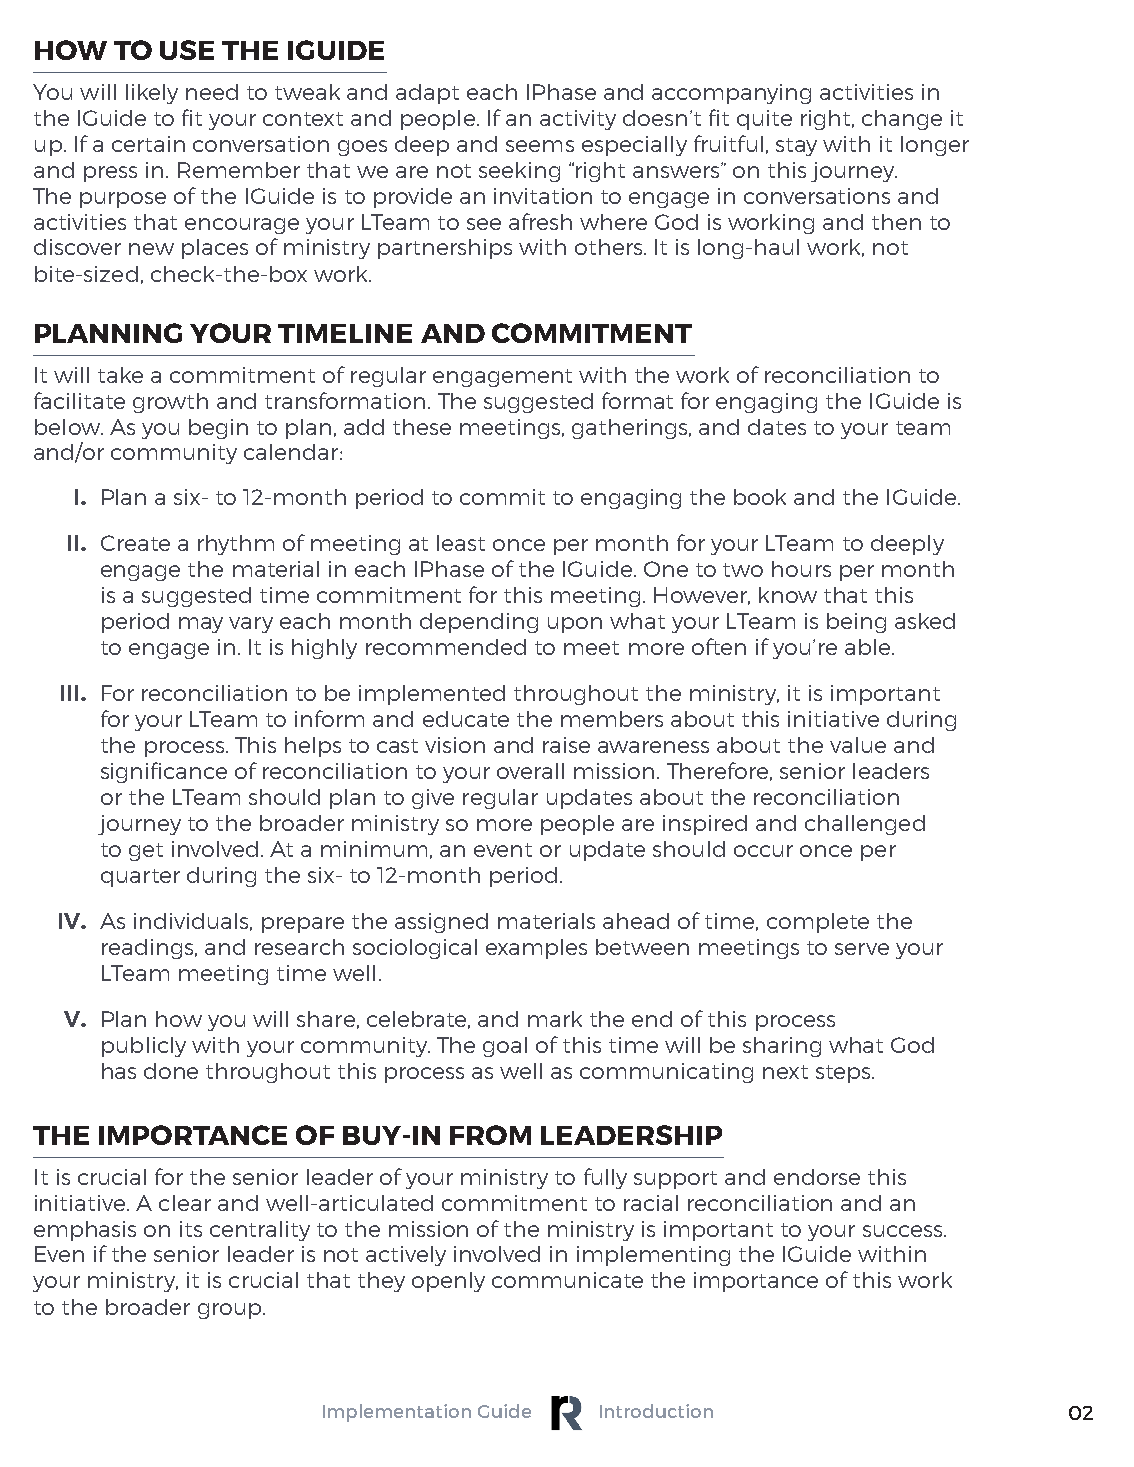 Image resolution: width=1134 pixels, height=1467 pixels. Describe the element at coordinates (536, 949) in the screenshot. I see `examples` at that location.
